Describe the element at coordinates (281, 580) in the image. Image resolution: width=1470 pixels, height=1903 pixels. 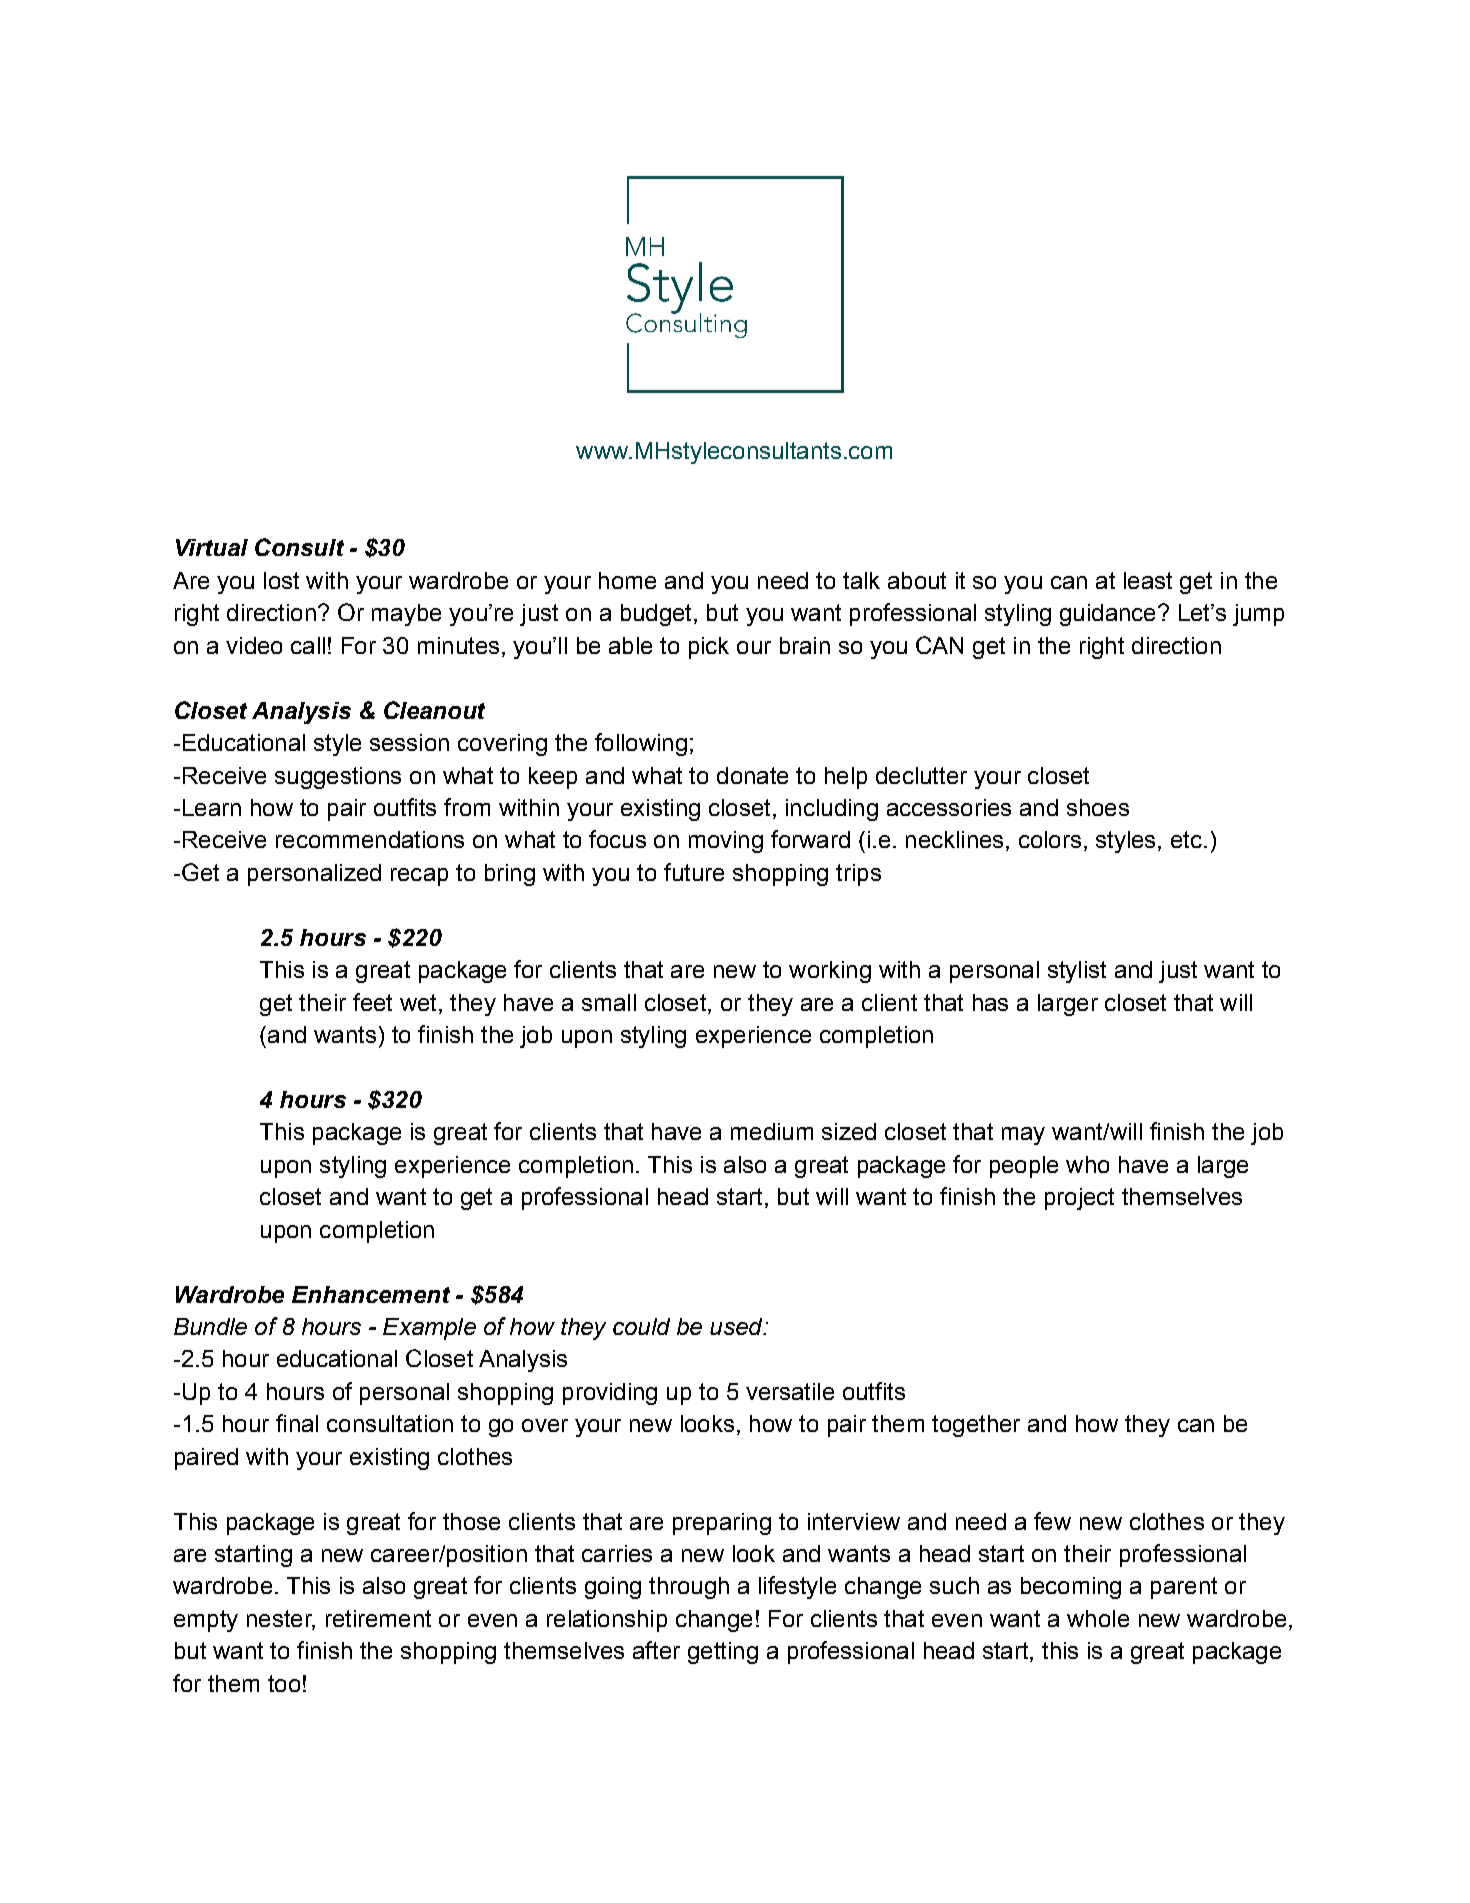
I see `lost` at that location.
